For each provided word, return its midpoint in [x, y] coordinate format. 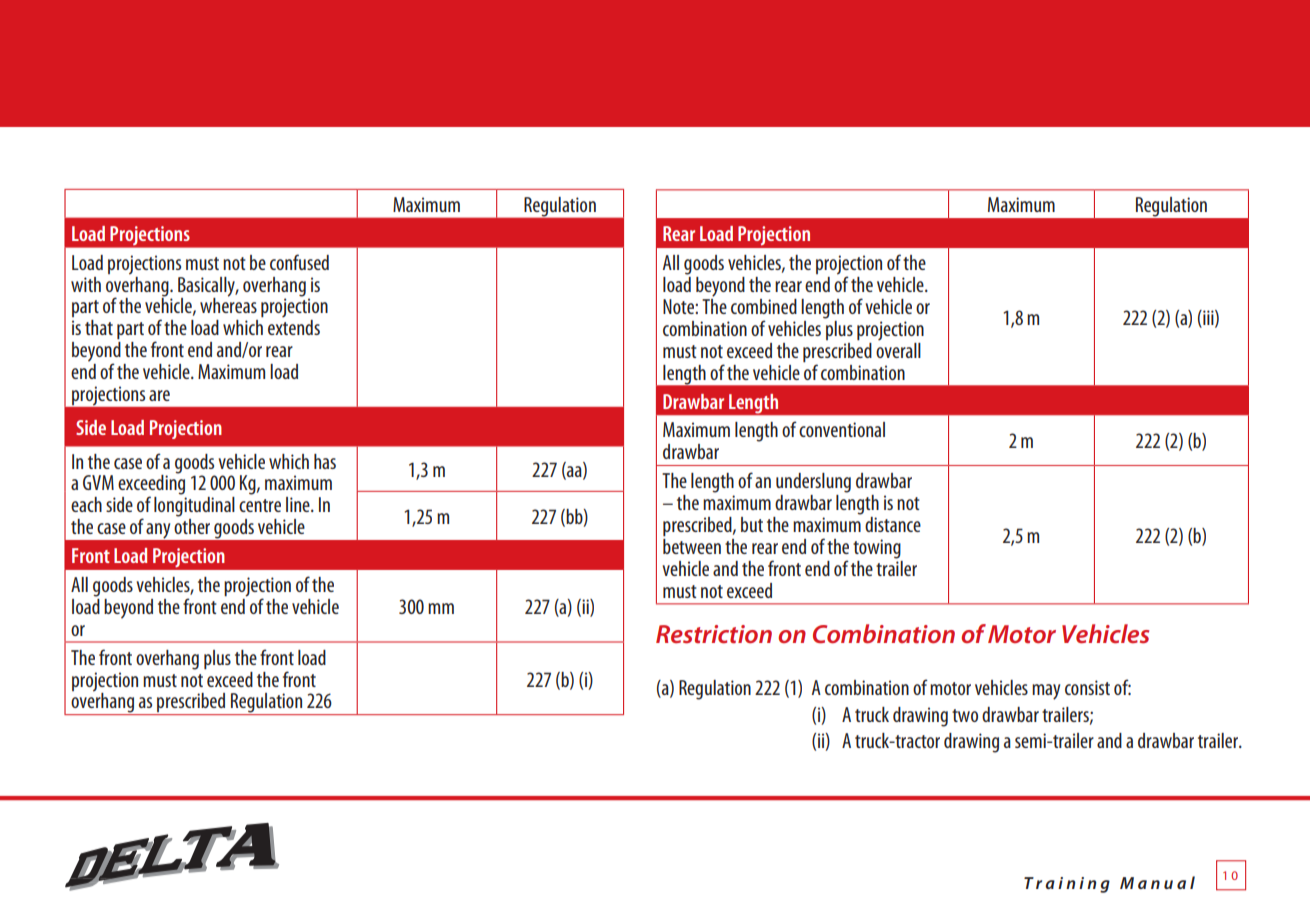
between [692, 545]
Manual [1157, 882]
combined [764, 306]
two [965, 715]
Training [1067, 885]
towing [877, 549]
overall [898, 349]
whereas [228, 304]
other [192, 526]
